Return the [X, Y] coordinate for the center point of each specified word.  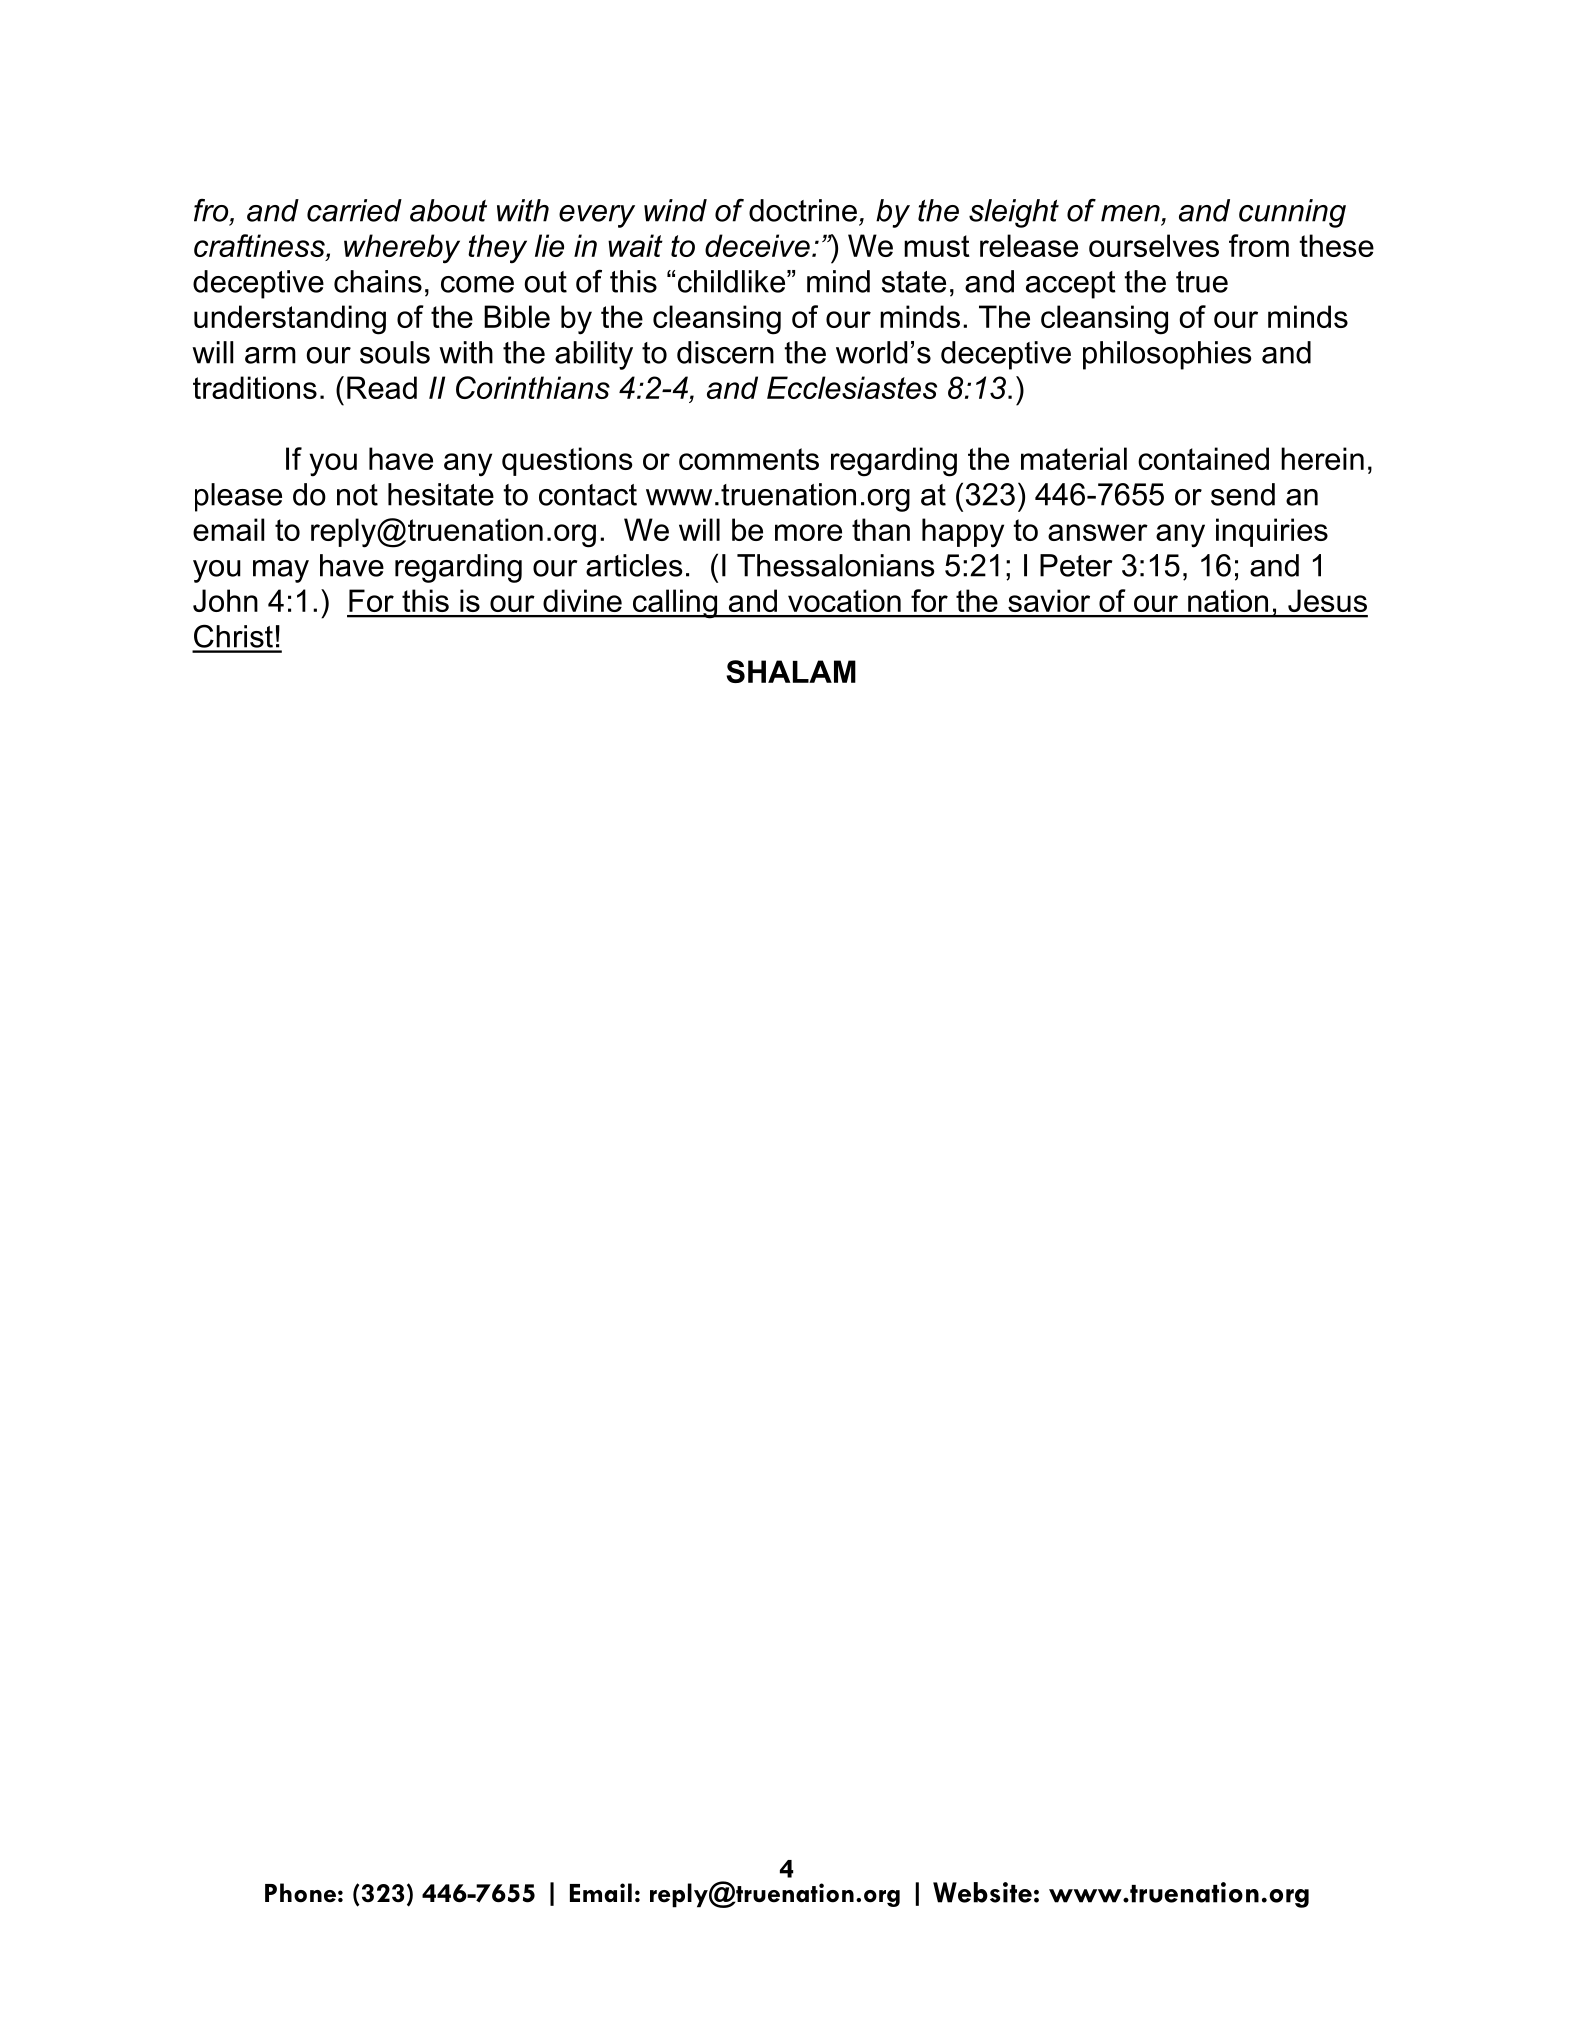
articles [634, 565]
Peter [1076, 565]
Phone [300, 1893]
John [225, 600]
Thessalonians [836, 565]
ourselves [1154, 245]
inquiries [1272, 532]
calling [675, 604]
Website [982, 1892]
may [281, 571]
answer [1098, 532]
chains [378, 281]
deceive [757, 245]
